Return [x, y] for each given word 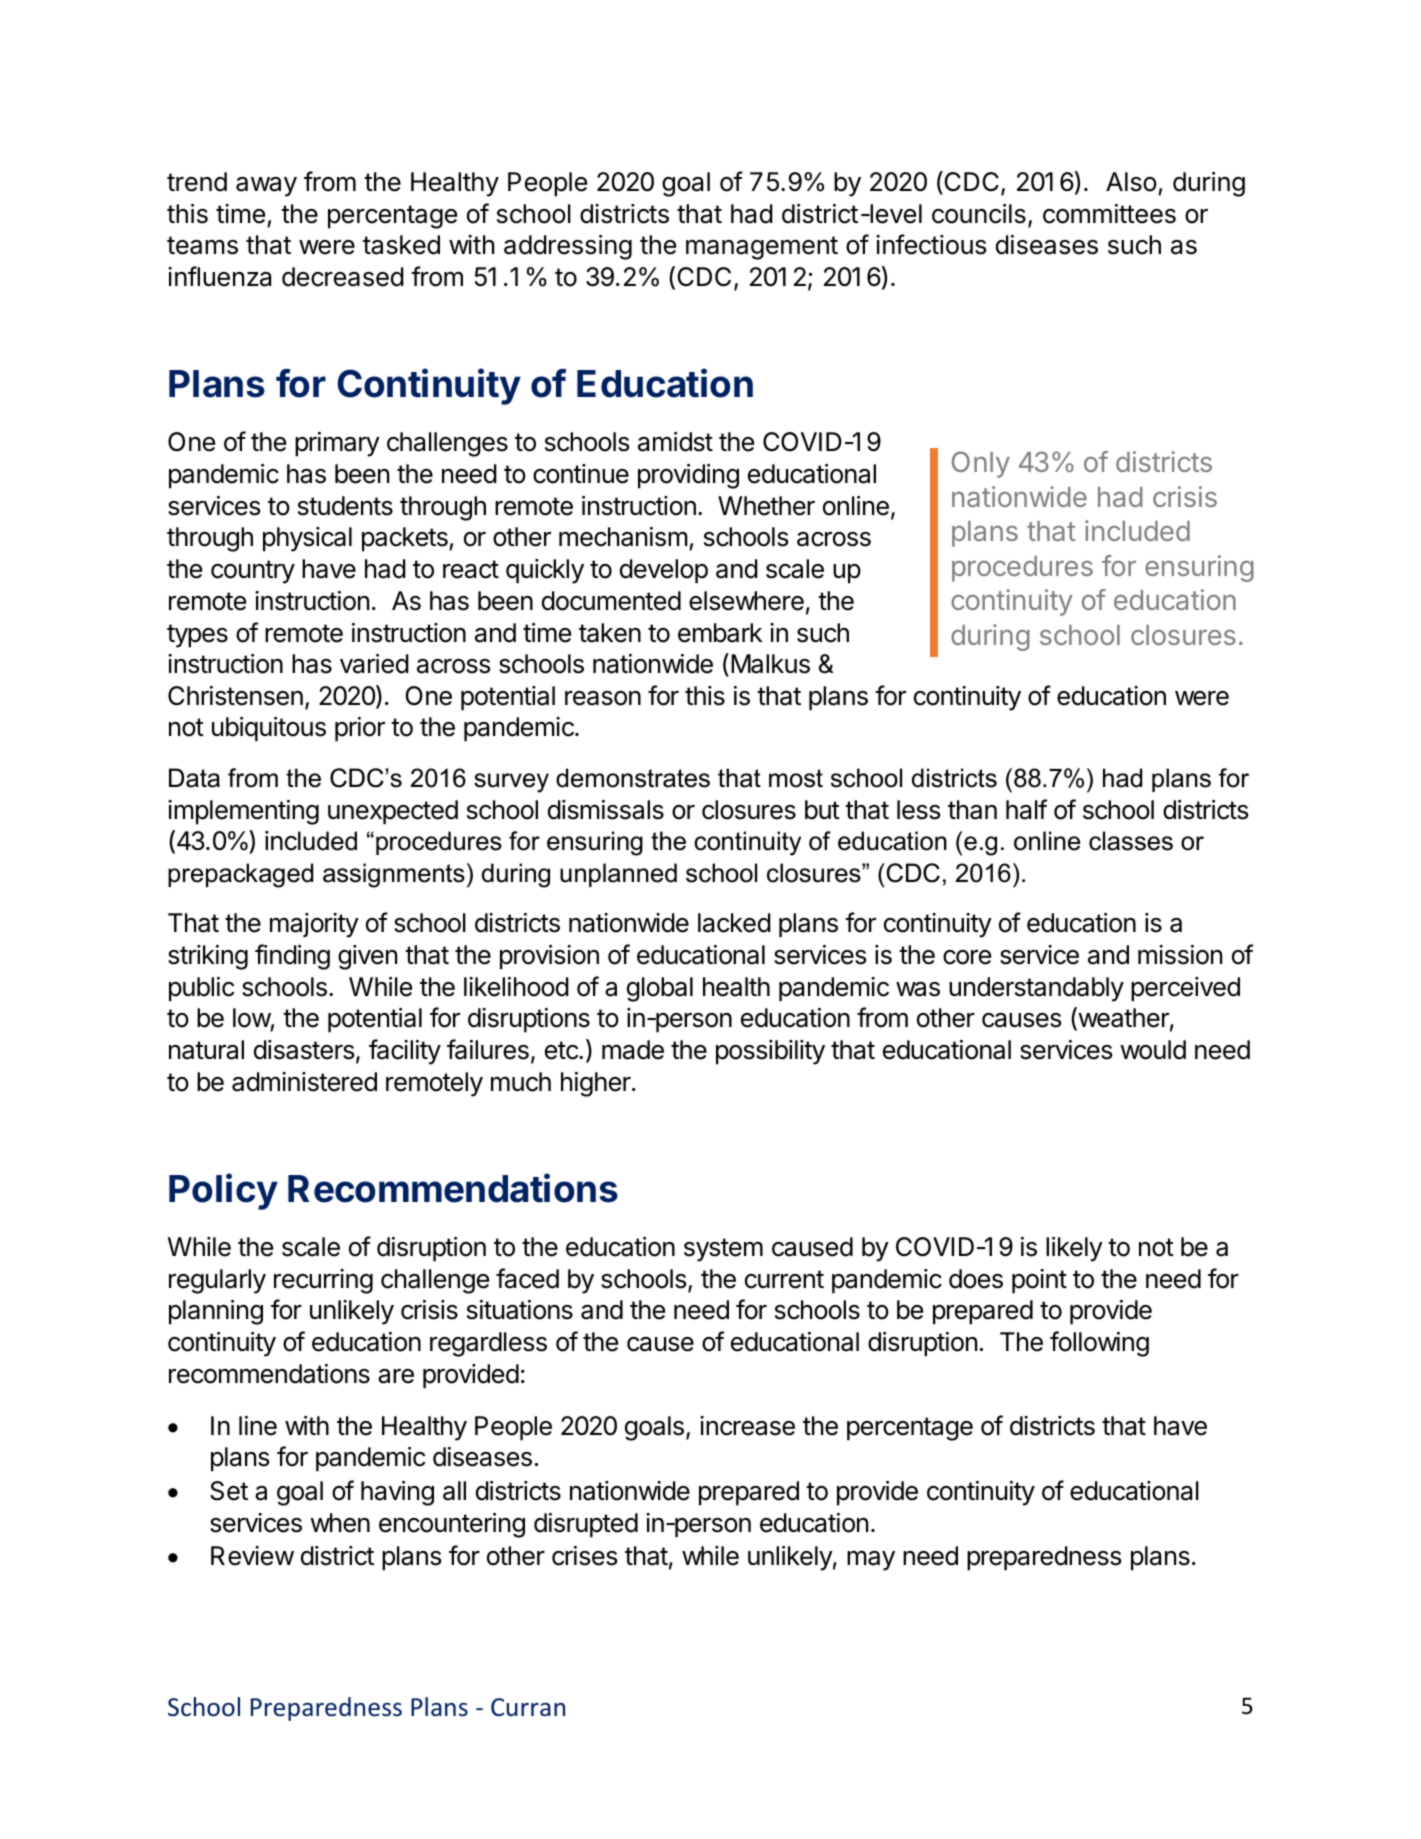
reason [603, 698]
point [1039, 1281]
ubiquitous [269, 729]
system [723, 1250]
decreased [343, 277]
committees [1109, 214]
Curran [528, 1707]
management [762, 248]
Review [252, 1556]
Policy [223, 1191]
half [1026, 809]
